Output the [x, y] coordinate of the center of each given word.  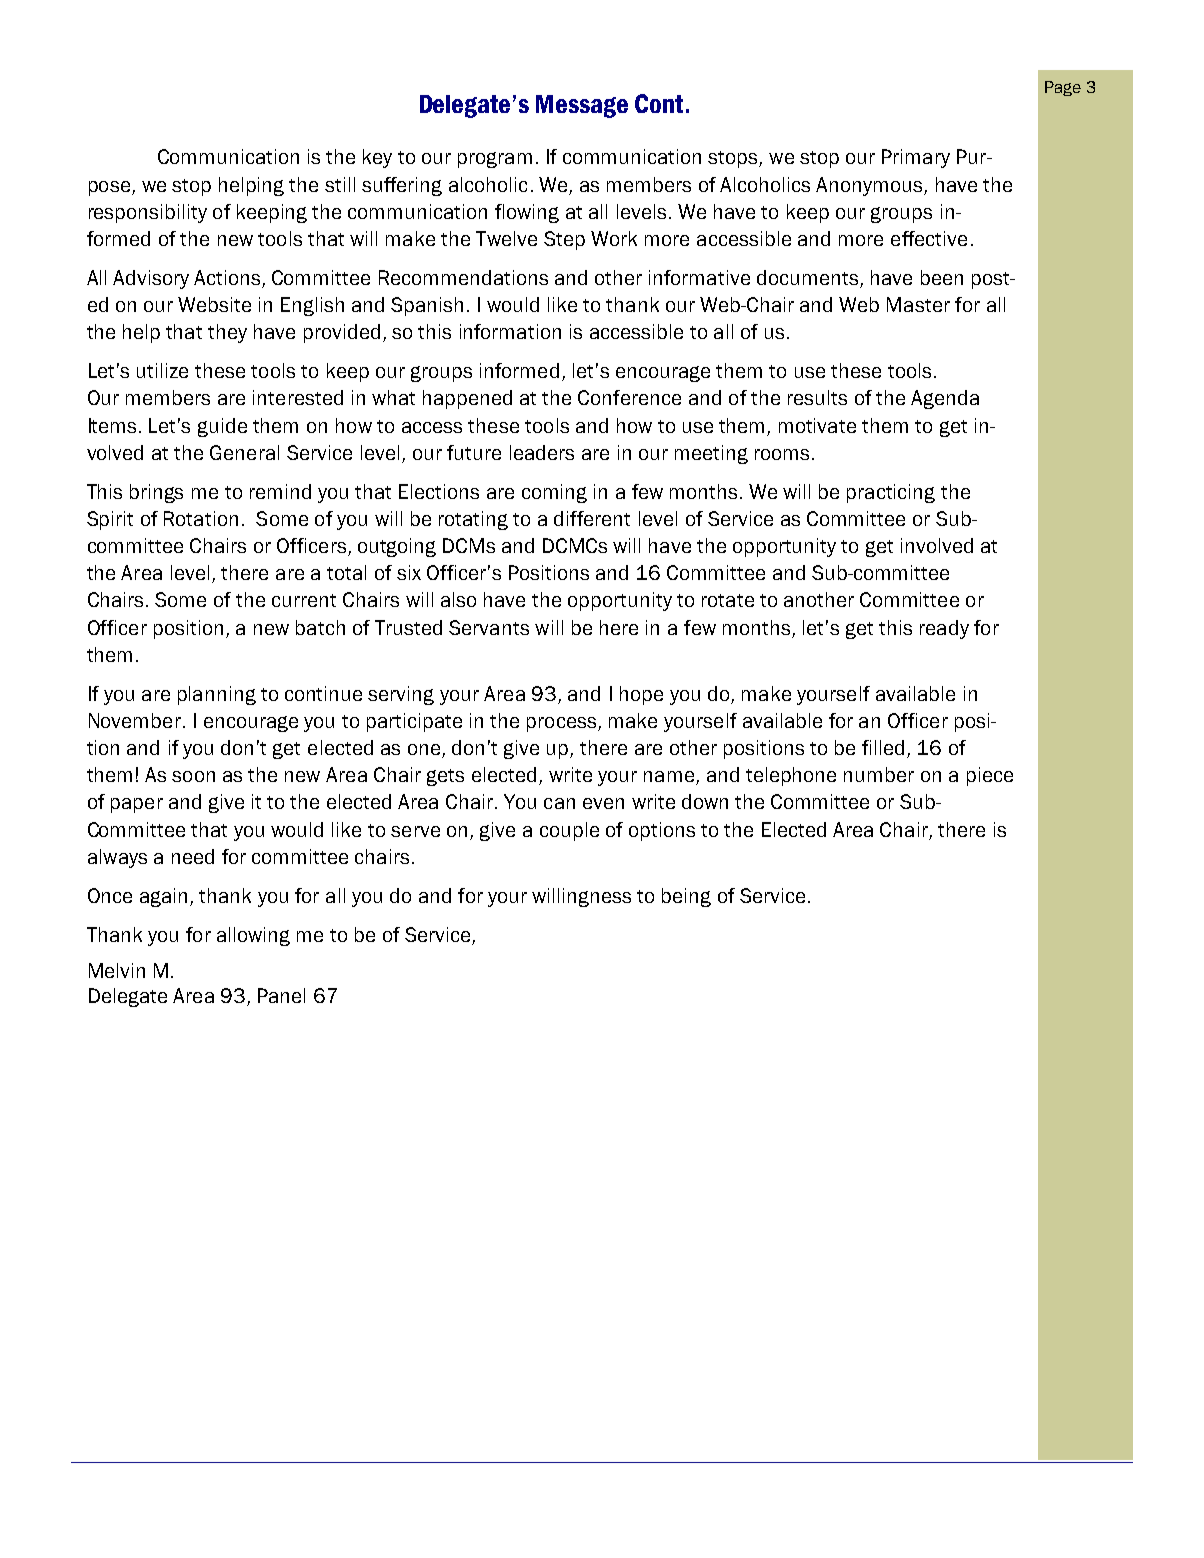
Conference [629, 397]
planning [217, 695]
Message [582, 106]
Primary [916, 158]
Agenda [945, 399]
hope [641, 695]
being [686, 897]
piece [990, 776]
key [377, 158]
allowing [253, 936]
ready [944, 629]
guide [222, 427]
